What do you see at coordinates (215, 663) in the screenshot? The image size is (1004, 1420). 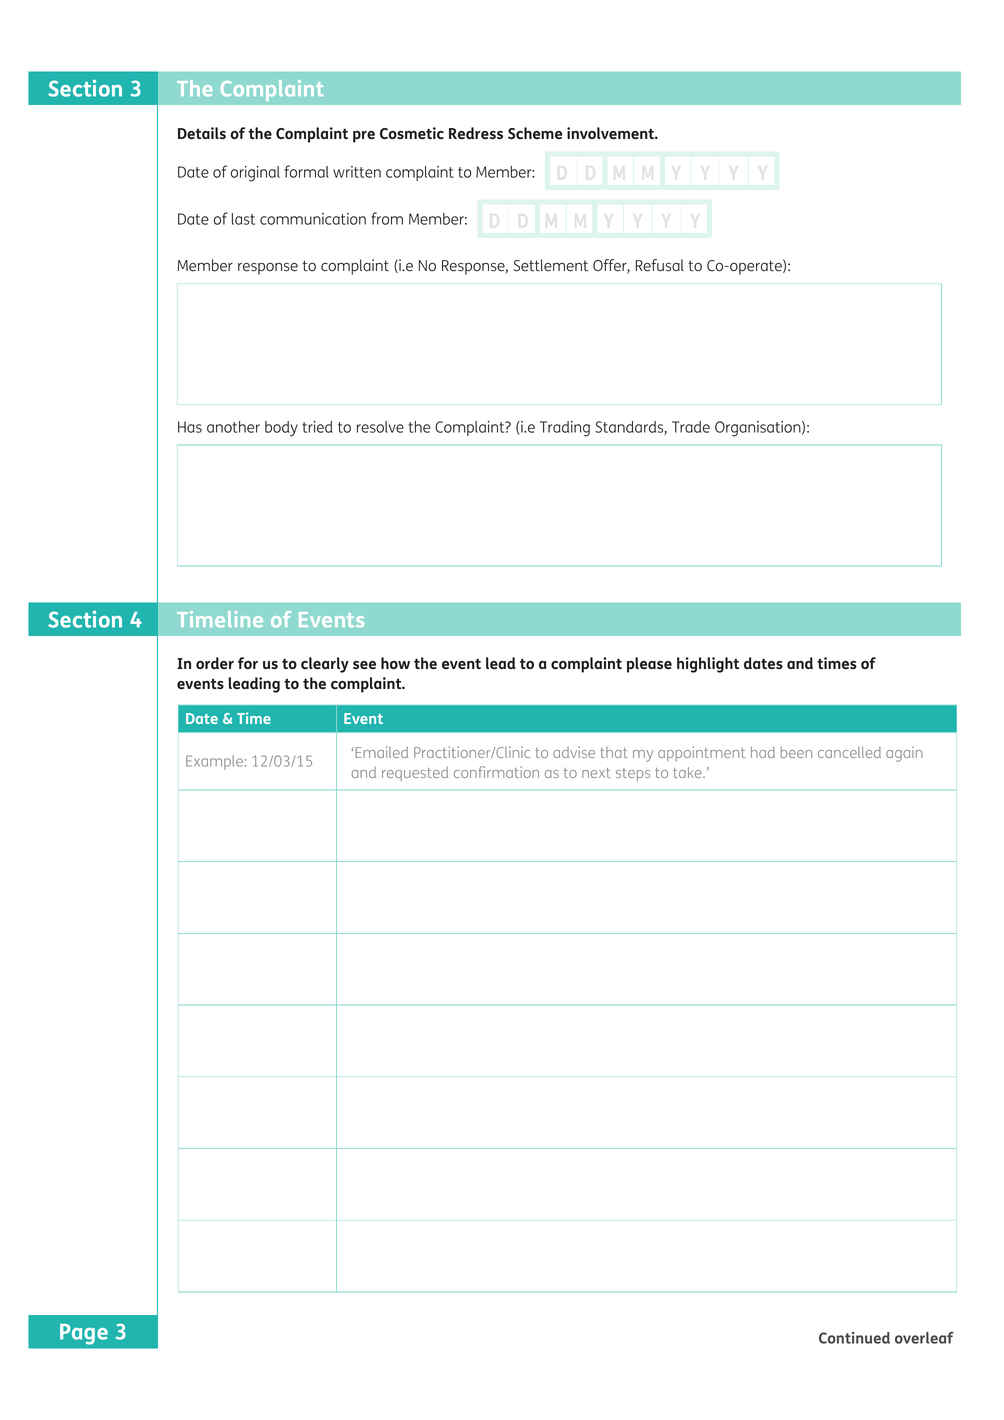 I see `order` at bounding box center [215, 663].
